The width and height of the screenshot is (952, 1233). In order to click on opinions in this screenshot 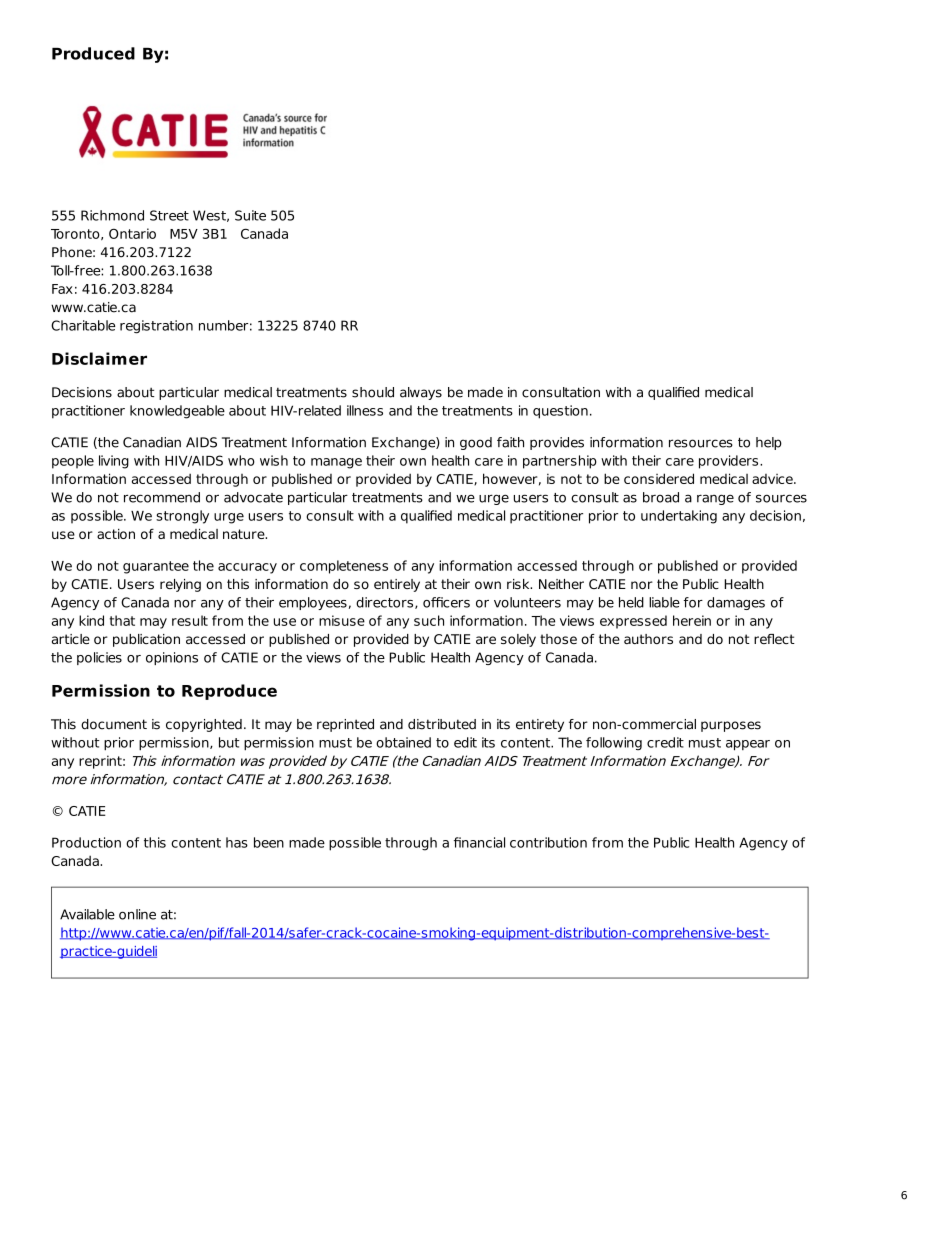, I will do `click(172, 658)`.
